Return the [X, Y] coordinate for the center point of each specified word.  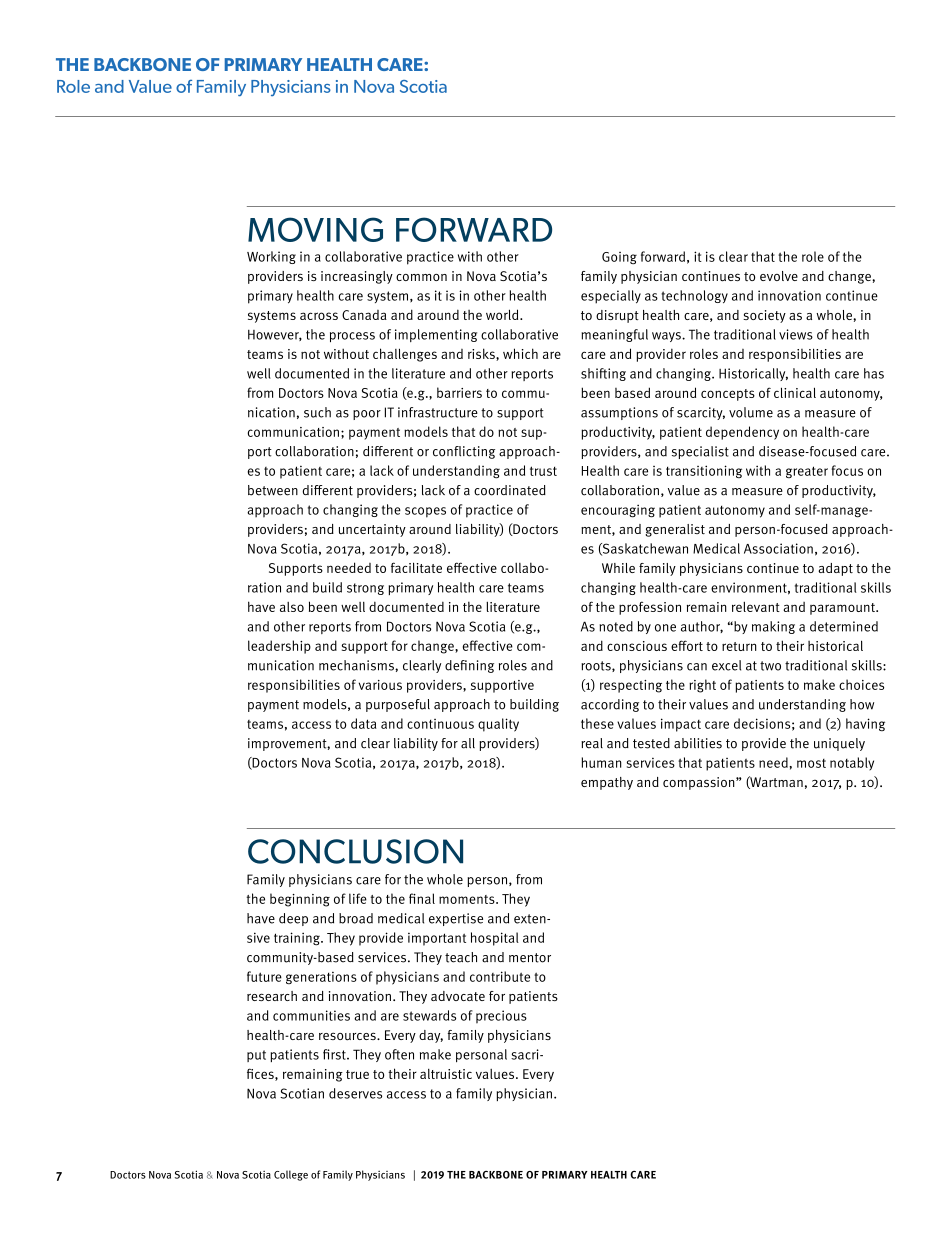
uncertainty [372, 530]
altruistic [446, 1074]
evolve [779, 276]
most [811, 763]
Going [619, 258]
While [618, 568]
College [291, 1175]
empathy [607, 783]
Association [778, 548]
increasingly [357, 277]
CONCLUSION [355, 851]
